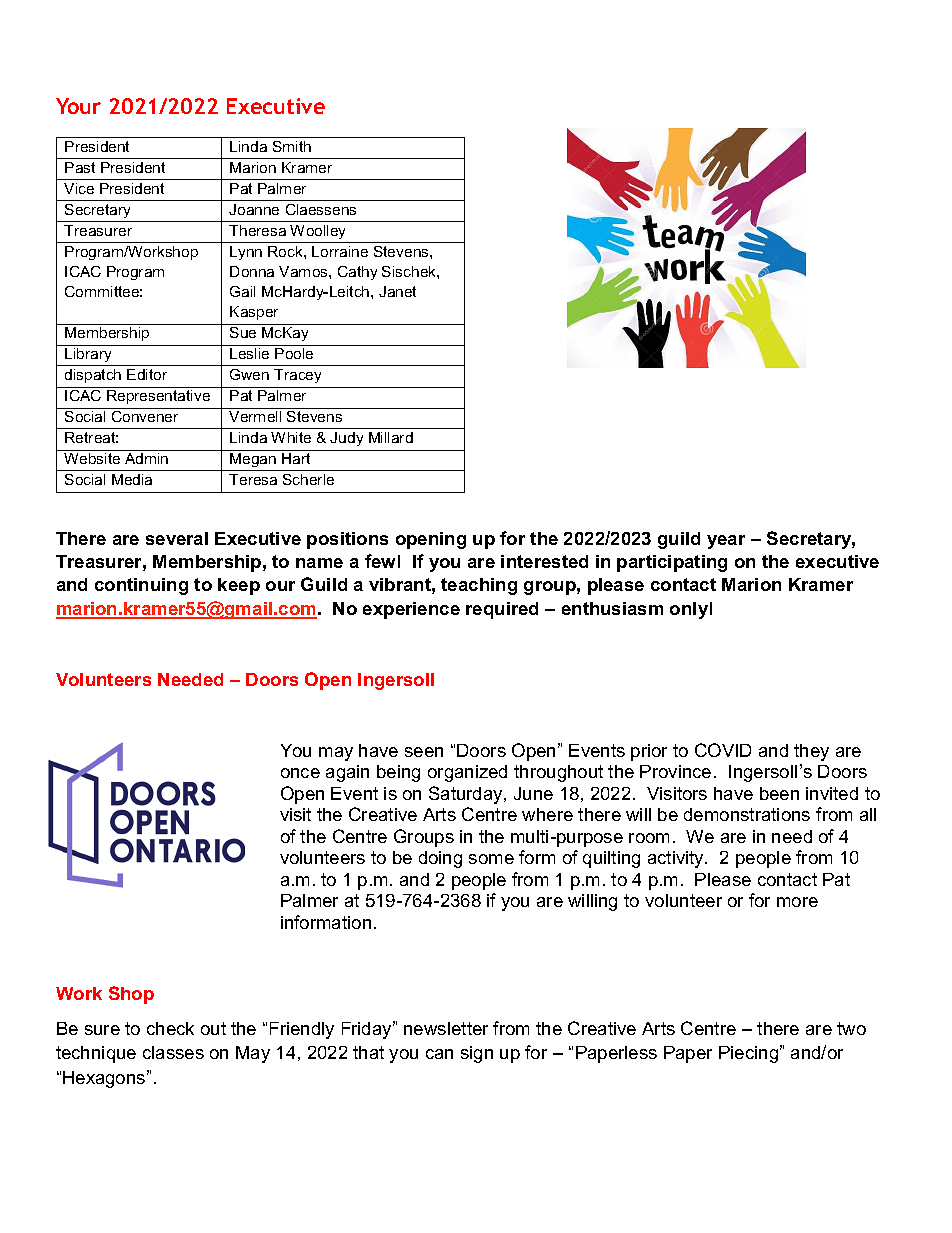 The height and width of the image is (1233, 952). What do you see at coordinates (779, 793) in the image?
I see `been` at bounding box center [779, 793].
